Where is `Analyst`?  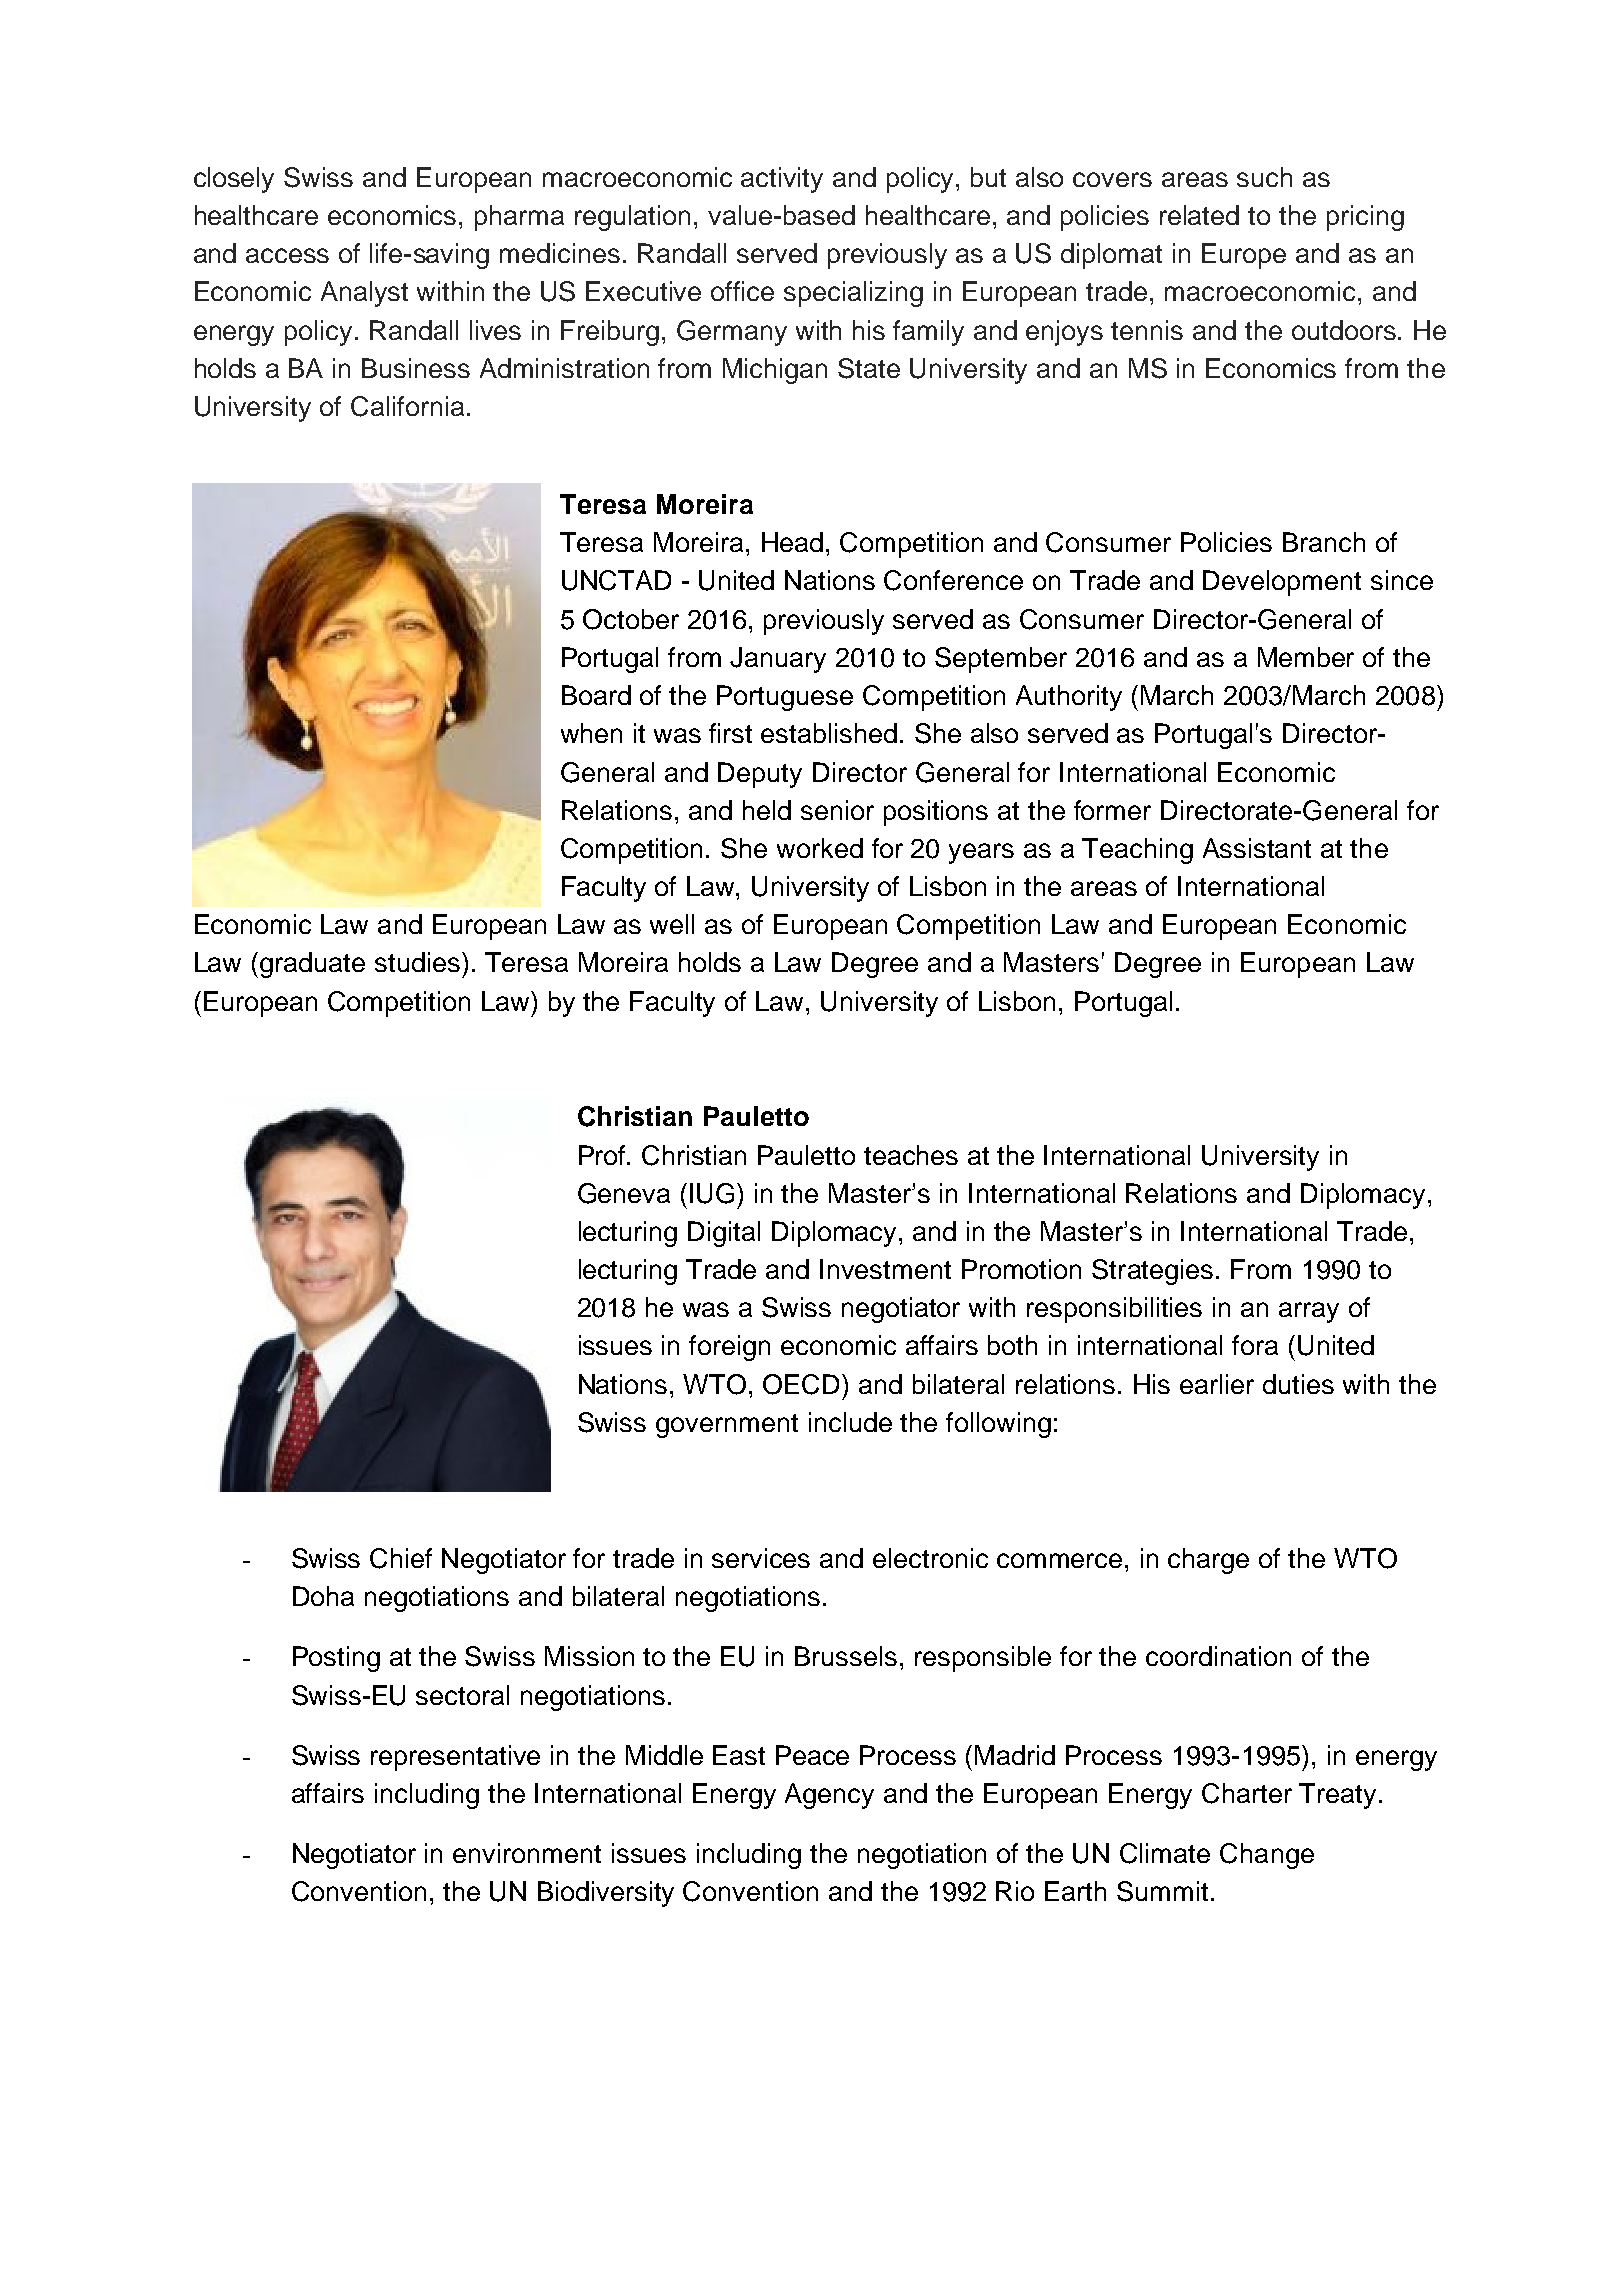
Analyst is located at coordinates (364, 294).
